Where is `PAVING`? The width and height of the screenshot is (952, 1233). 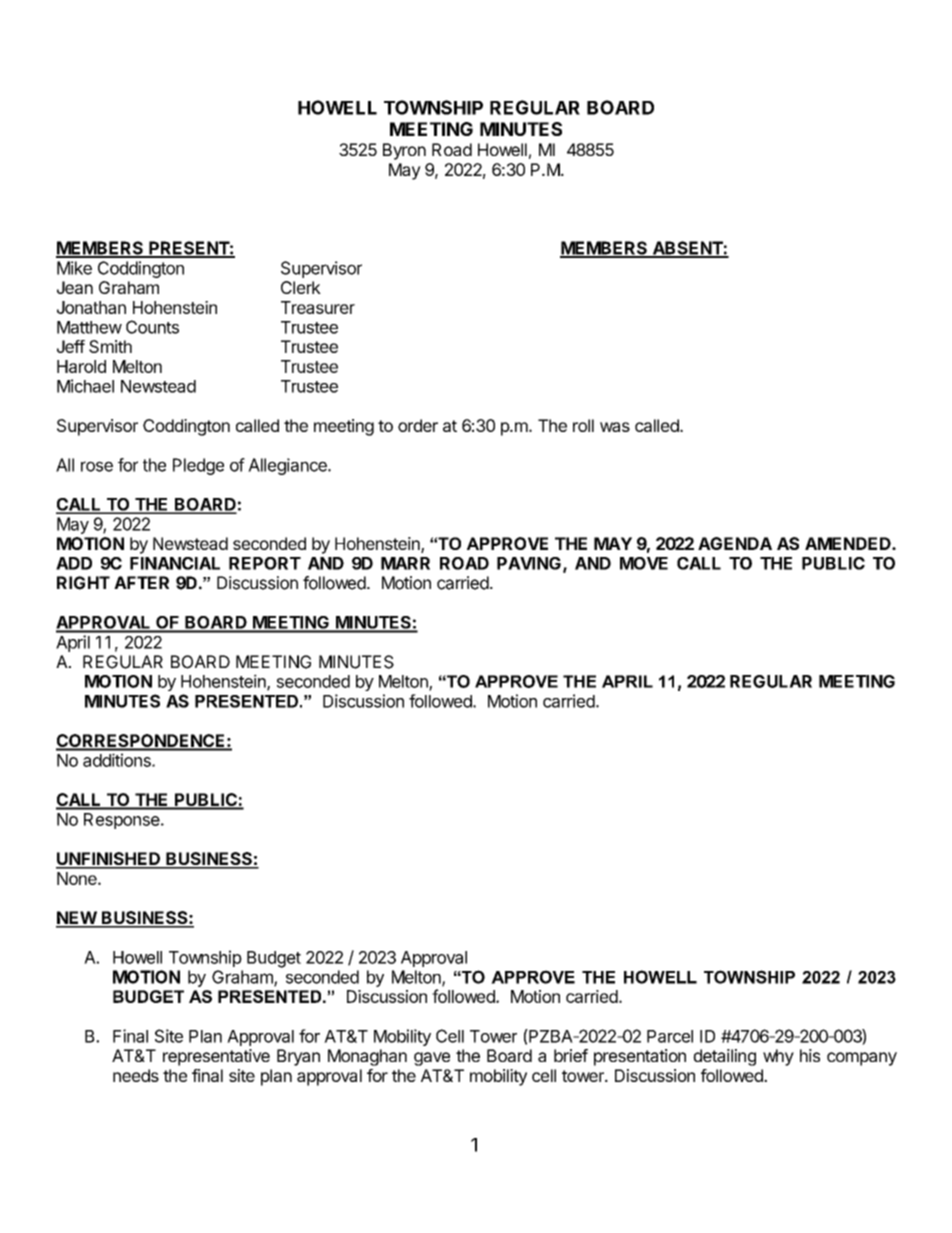
PAVING is located at coordinates (529, 563).
